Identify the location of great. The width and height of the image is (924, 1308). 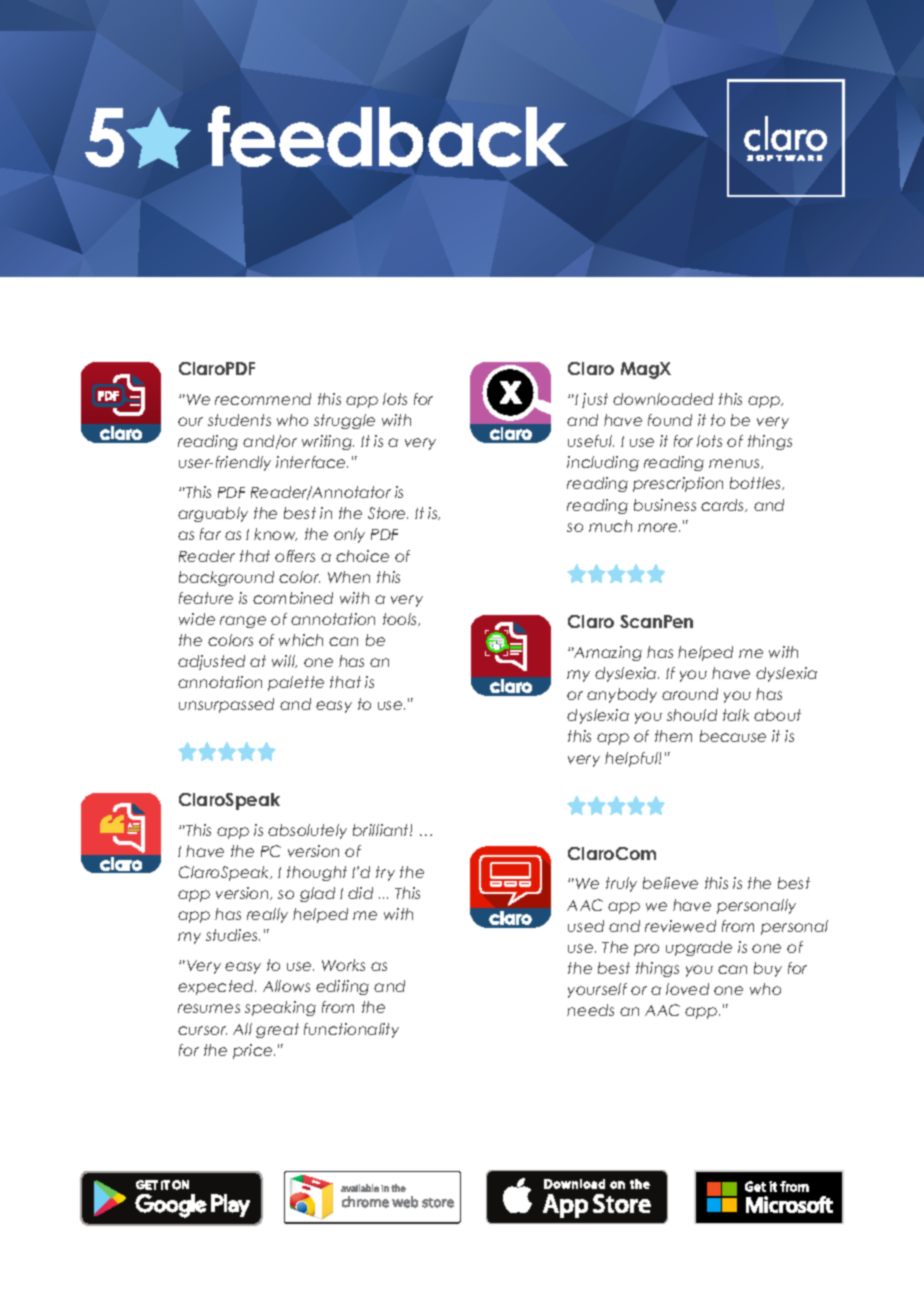
(277, 1030).
